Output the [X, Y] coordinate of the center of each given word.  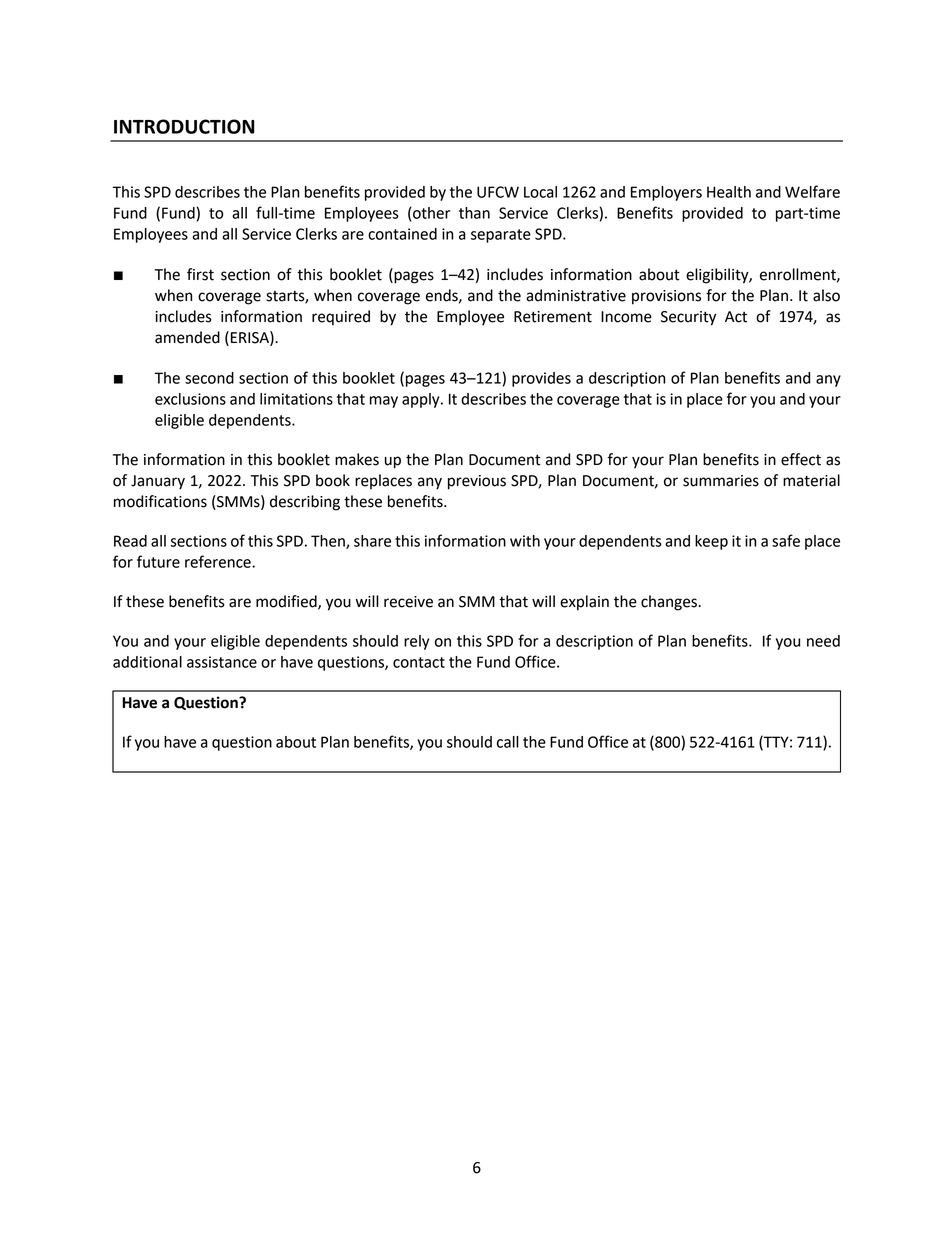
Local [540, 192]
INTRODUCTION [184, 126]
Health [729, 192]
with [525, 541]
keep [711, 542]
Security [688, 318]
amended [187, 337]
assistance [222, 662]
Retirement [553, 317]
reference [219, 561]
